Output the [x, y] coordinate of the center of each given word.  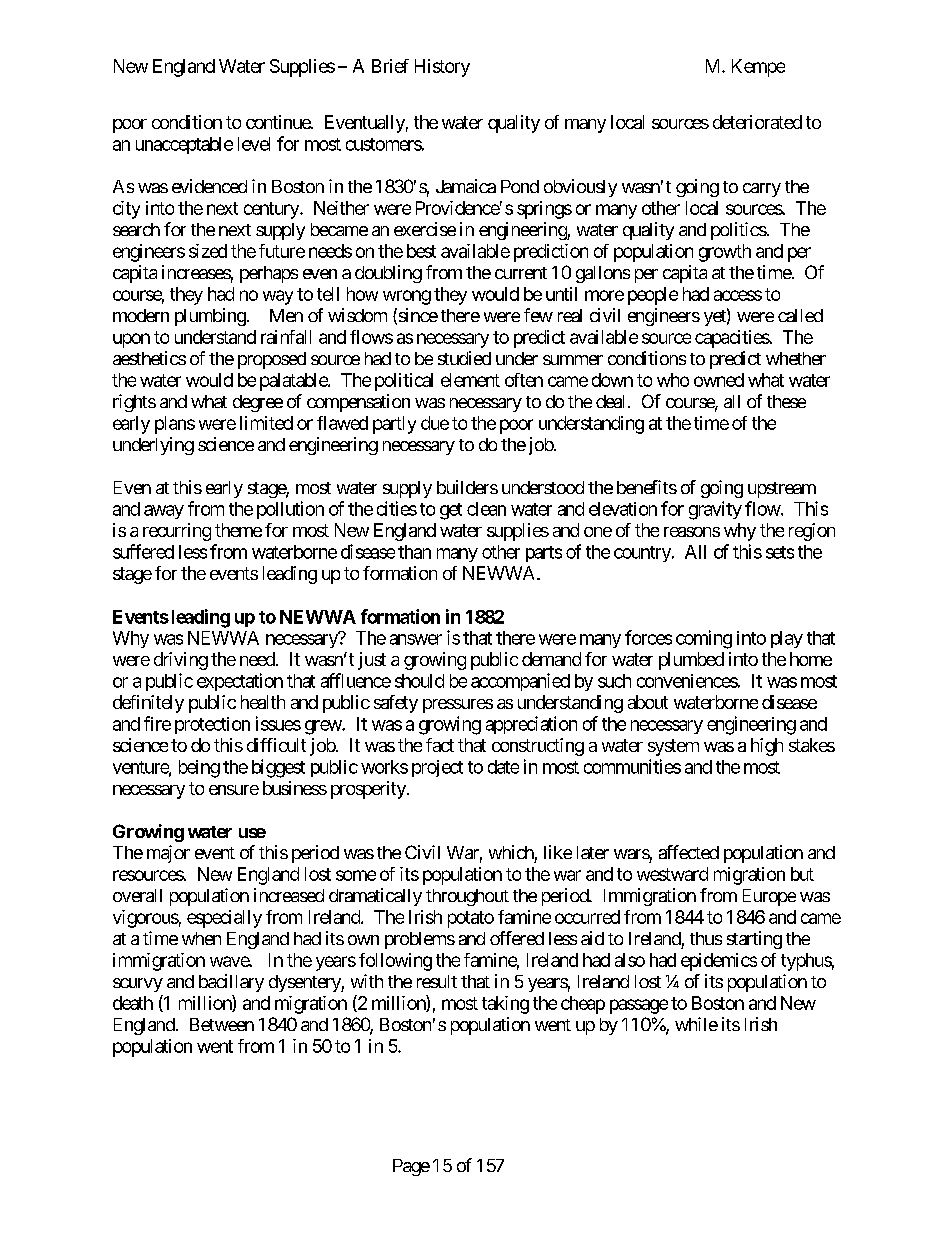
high [767, 747]
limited [266, 423]
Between [222, 1024]
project [437, 768]
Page [411, 1167]
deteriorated [757, 122]
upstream [782, 490]
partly [394, 425]
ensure [234, 790]
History [442, 68]
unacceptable [184, 145]
